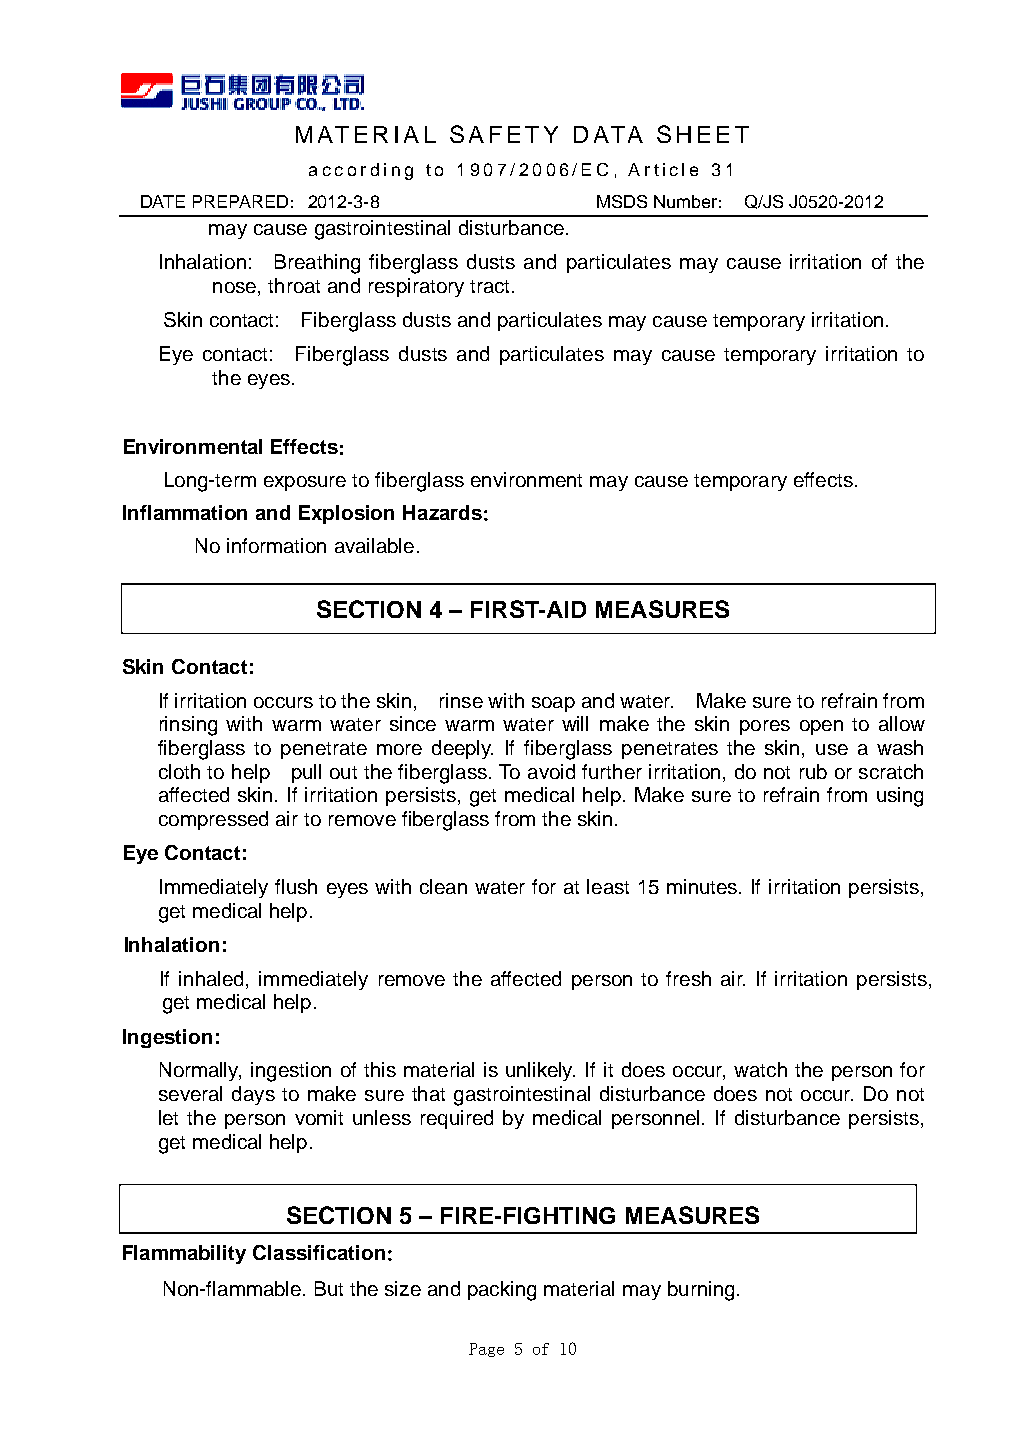 The image size is (1022, 1446). I want to click on But, so click(329, 1288).
